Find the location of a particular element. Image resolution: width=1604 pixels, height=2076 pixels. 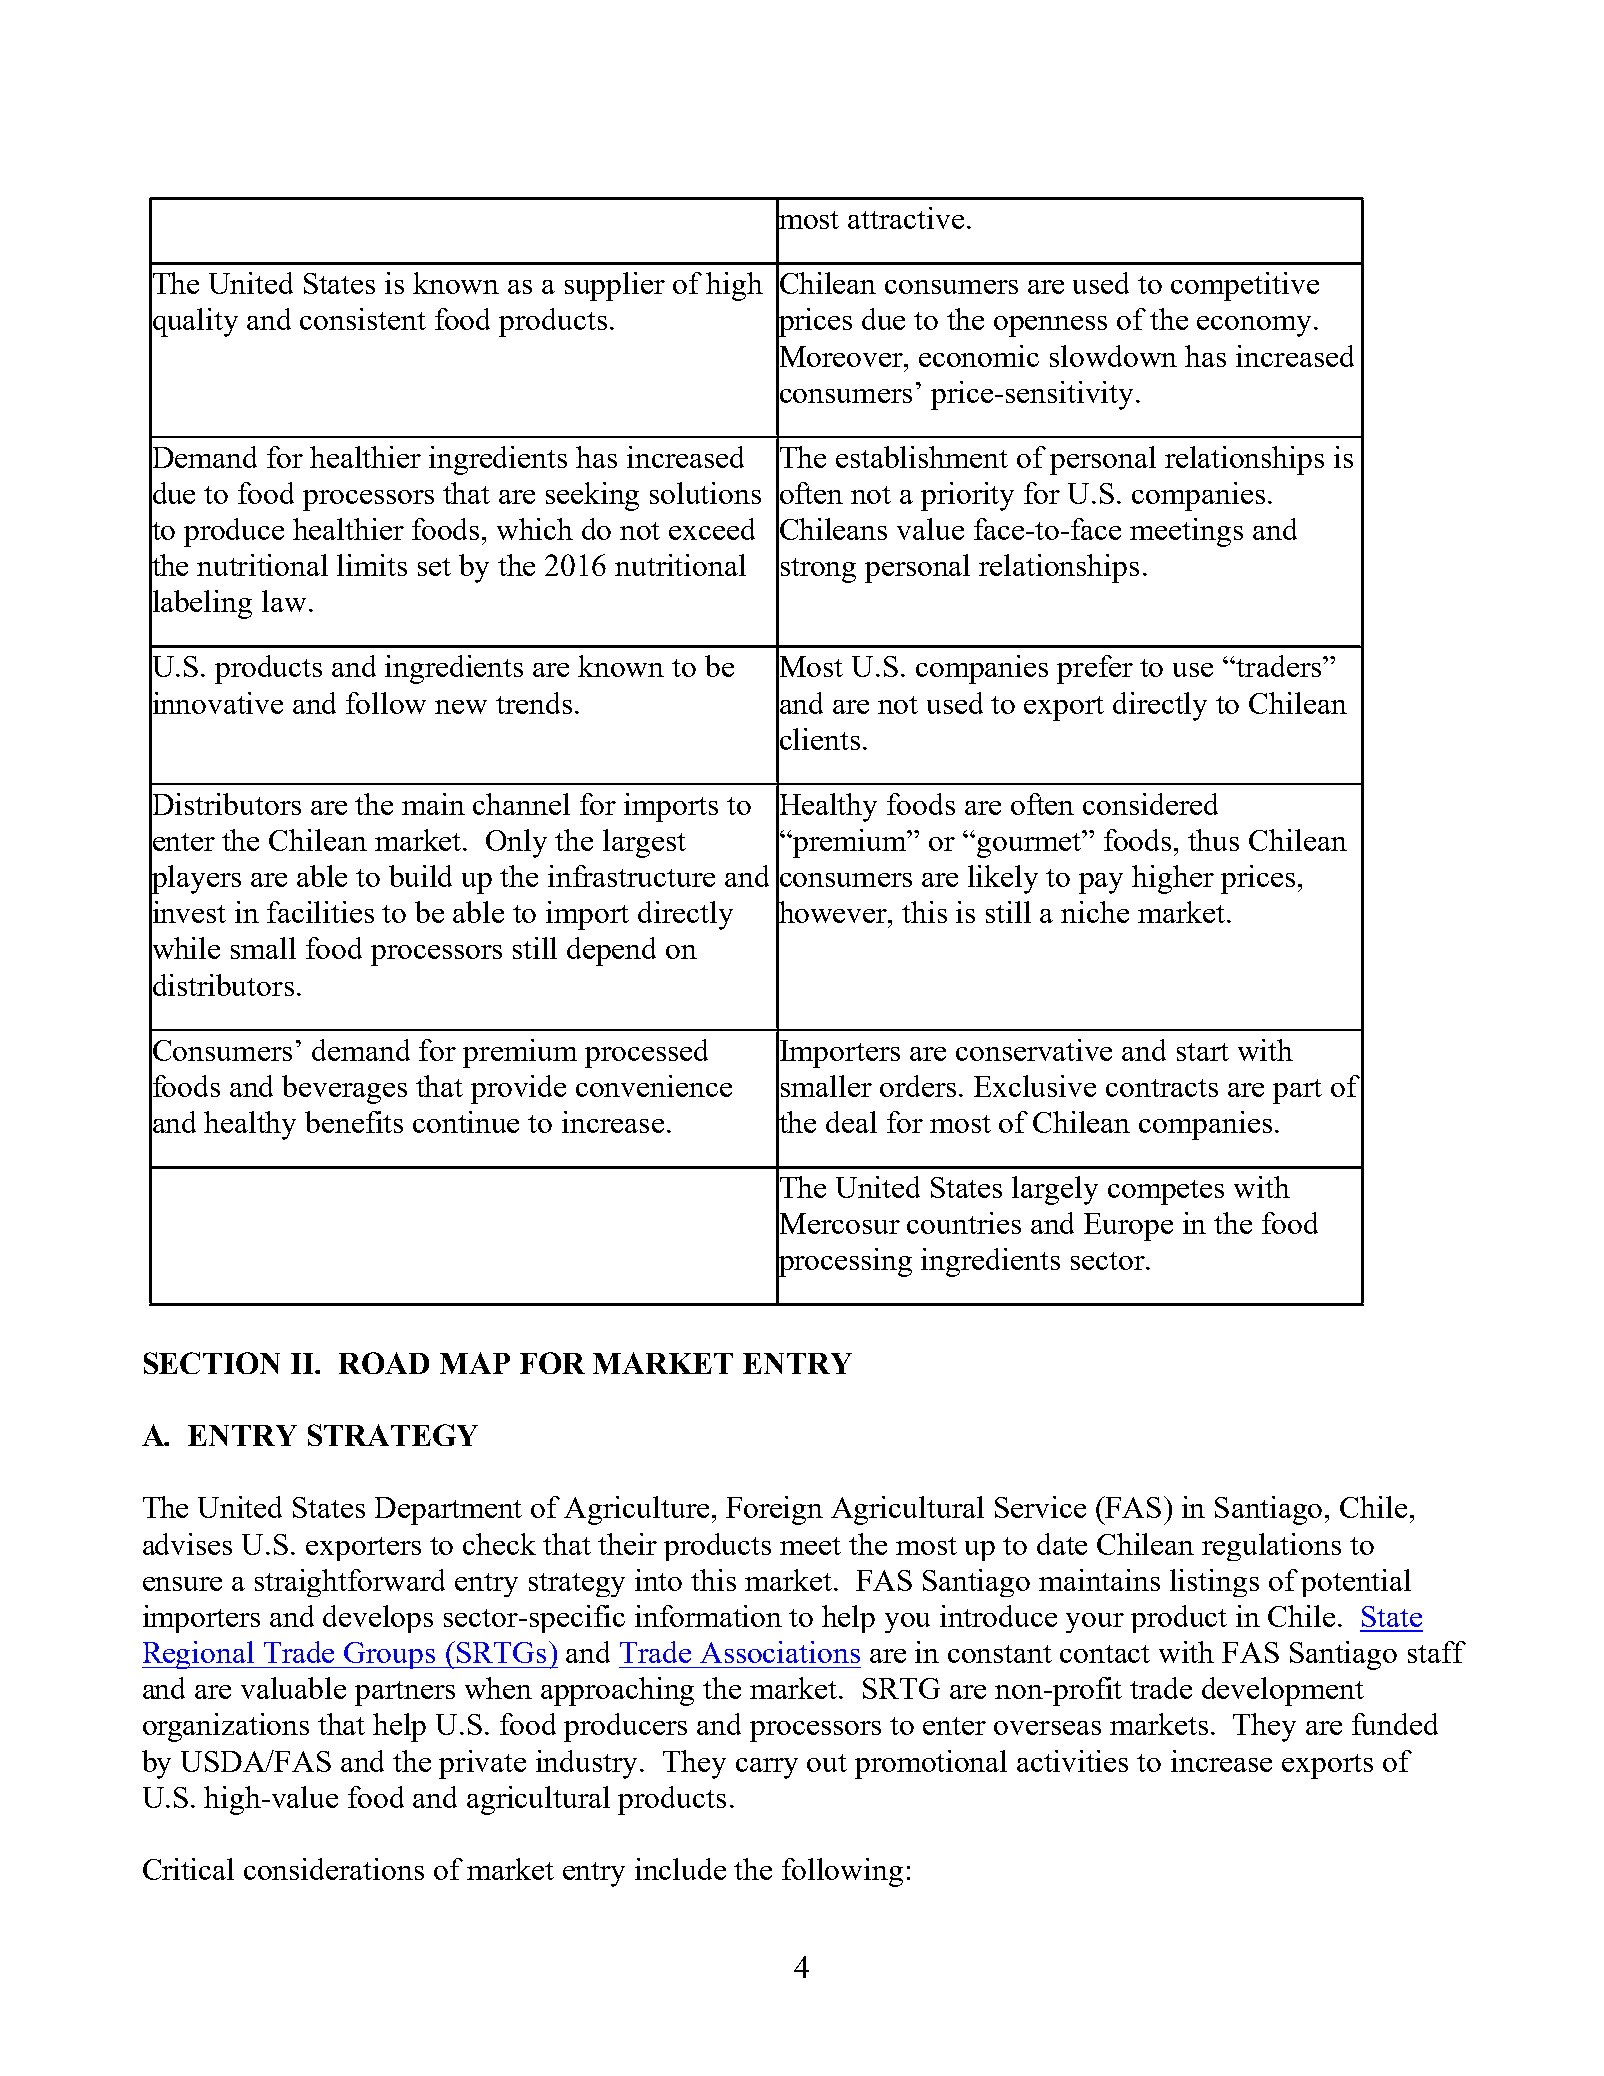

prefer is located at coordinates (1095, 669).
